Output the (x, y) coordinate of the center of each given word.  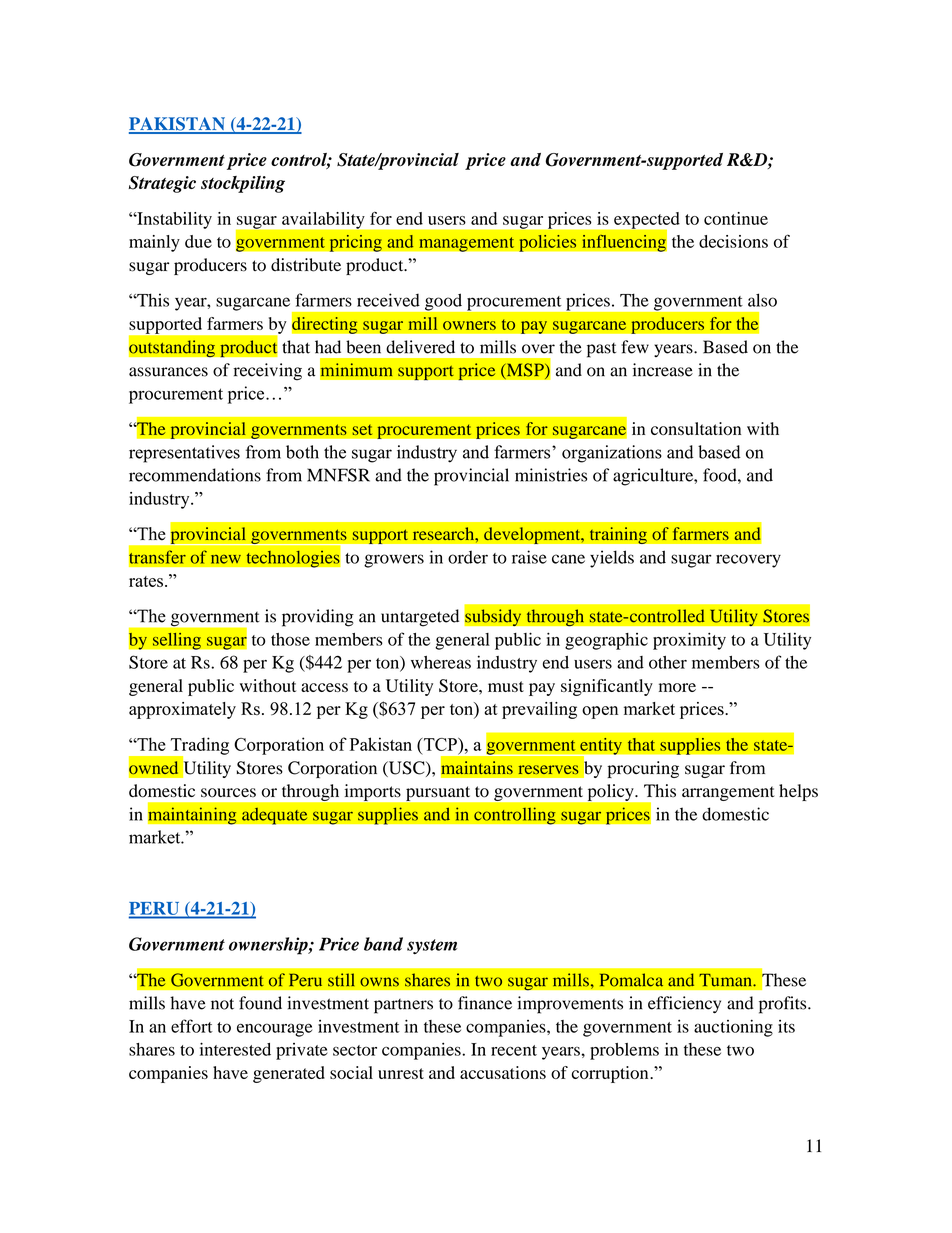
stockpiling (243, 184)
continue (736, 218)
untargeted (420, 618)
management (467, 244)
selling (176, 641)
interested (235, 1049)
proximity (689, 641)
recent (514, 1050)
